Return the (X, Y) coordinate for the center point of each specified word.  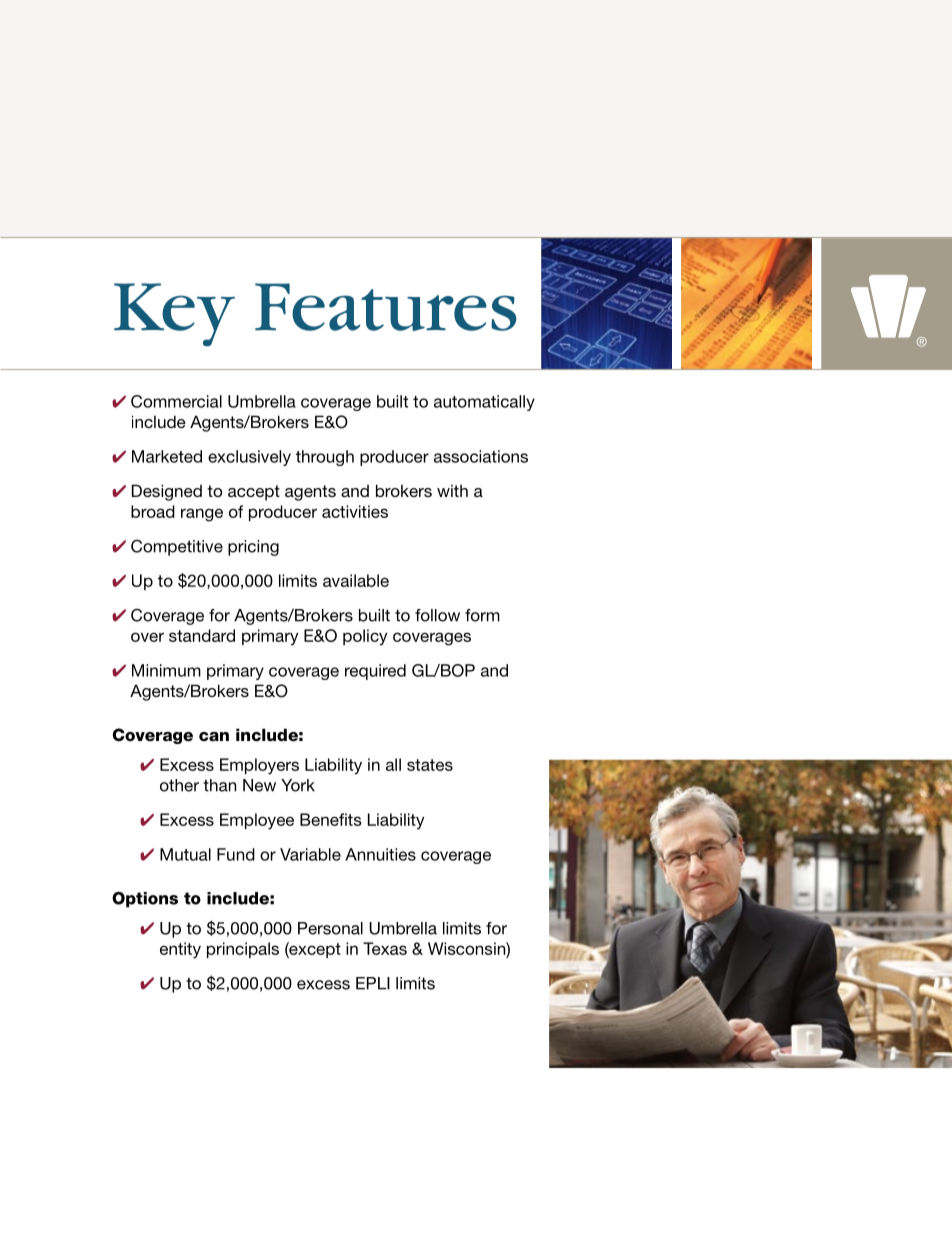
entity (180, 950)
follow (437, 615)
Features (386, 307)
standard (202, 635)
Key (174, 315)
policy (365, 637)
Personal (330, 928)
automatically (484, 403)
